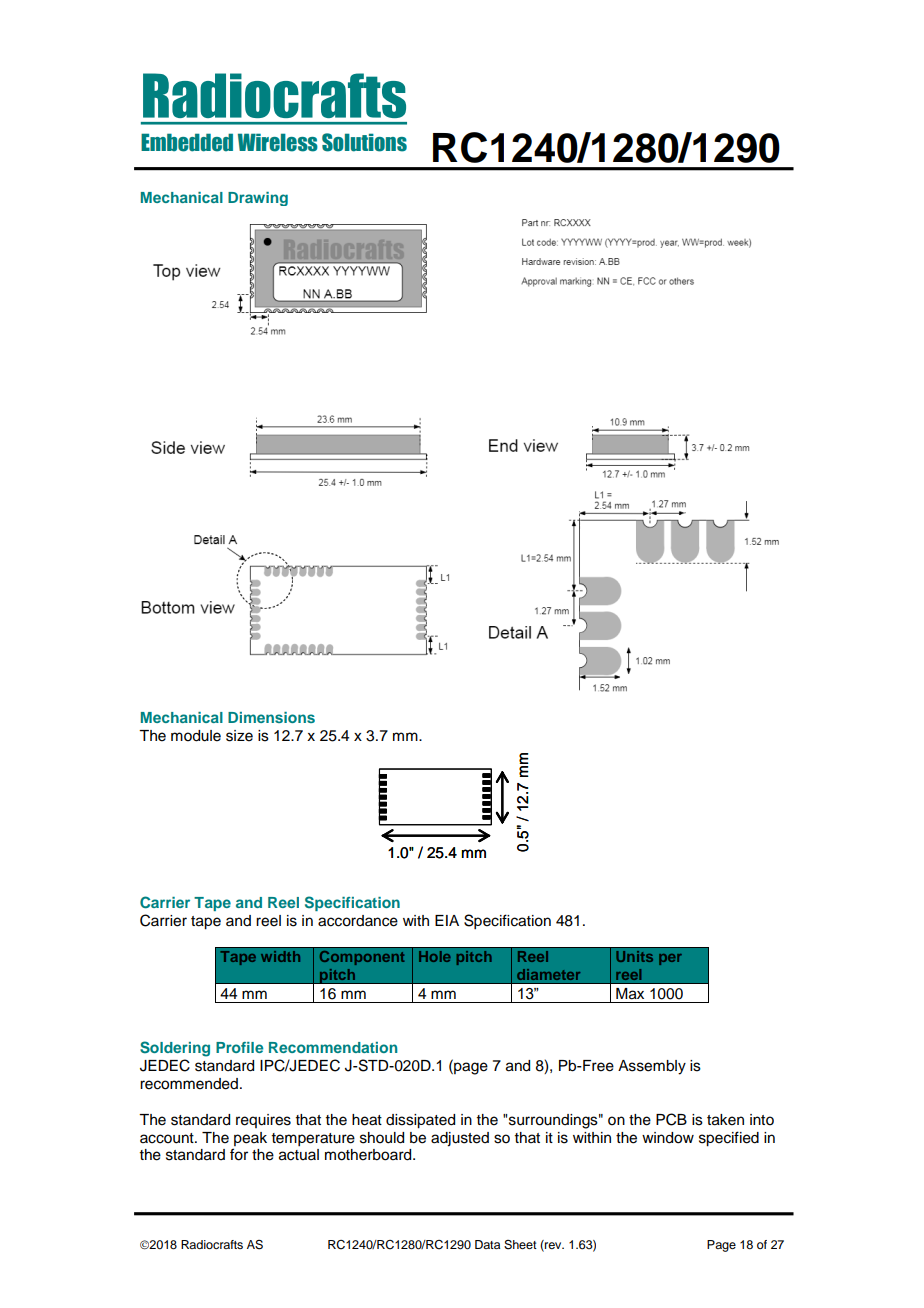 The width and height of the page is (924, 1308). I want to click on Solutions, so click(364, 142).
